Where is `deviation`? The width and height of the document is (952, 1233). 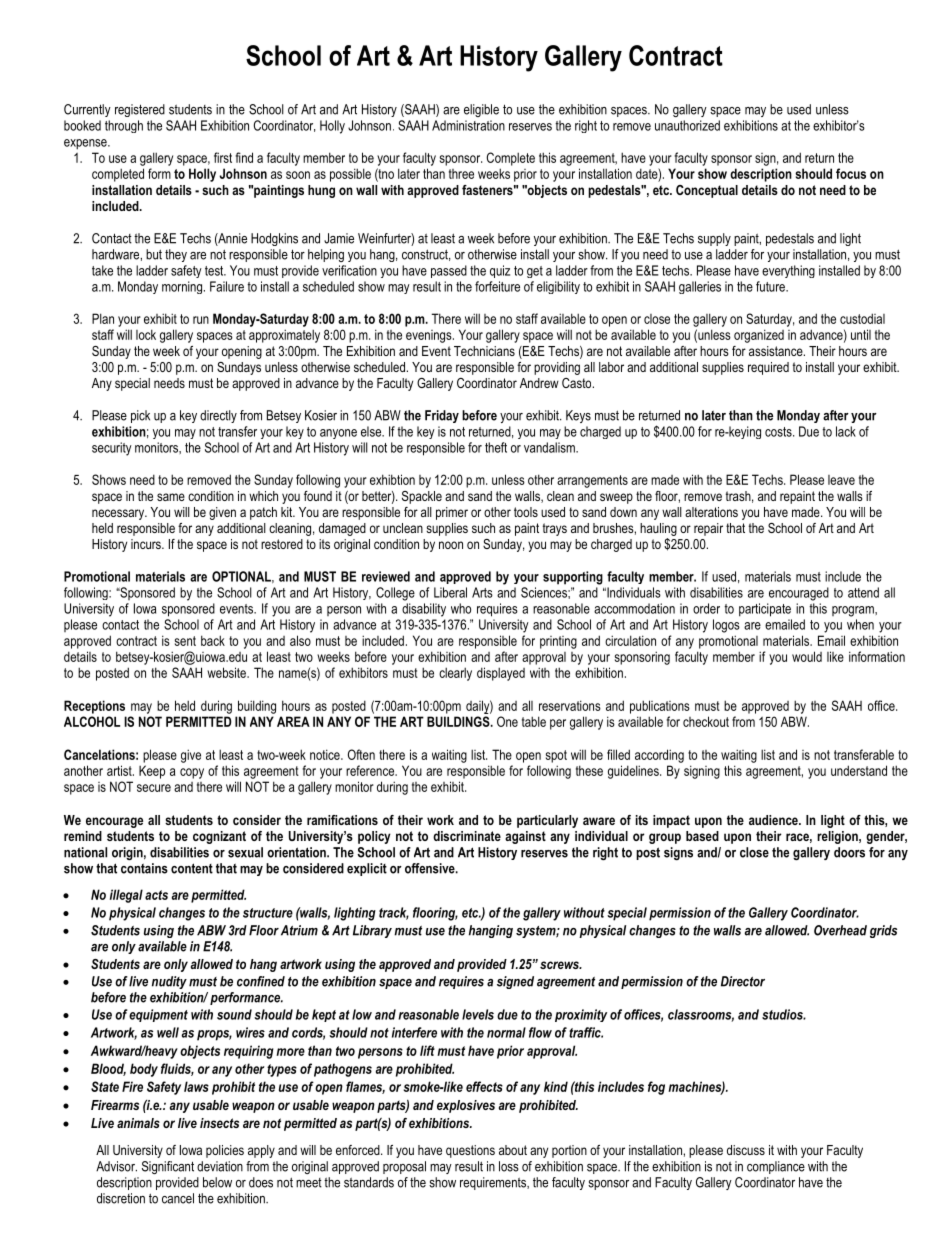 deviation is located at coordinates (220, 1166).
